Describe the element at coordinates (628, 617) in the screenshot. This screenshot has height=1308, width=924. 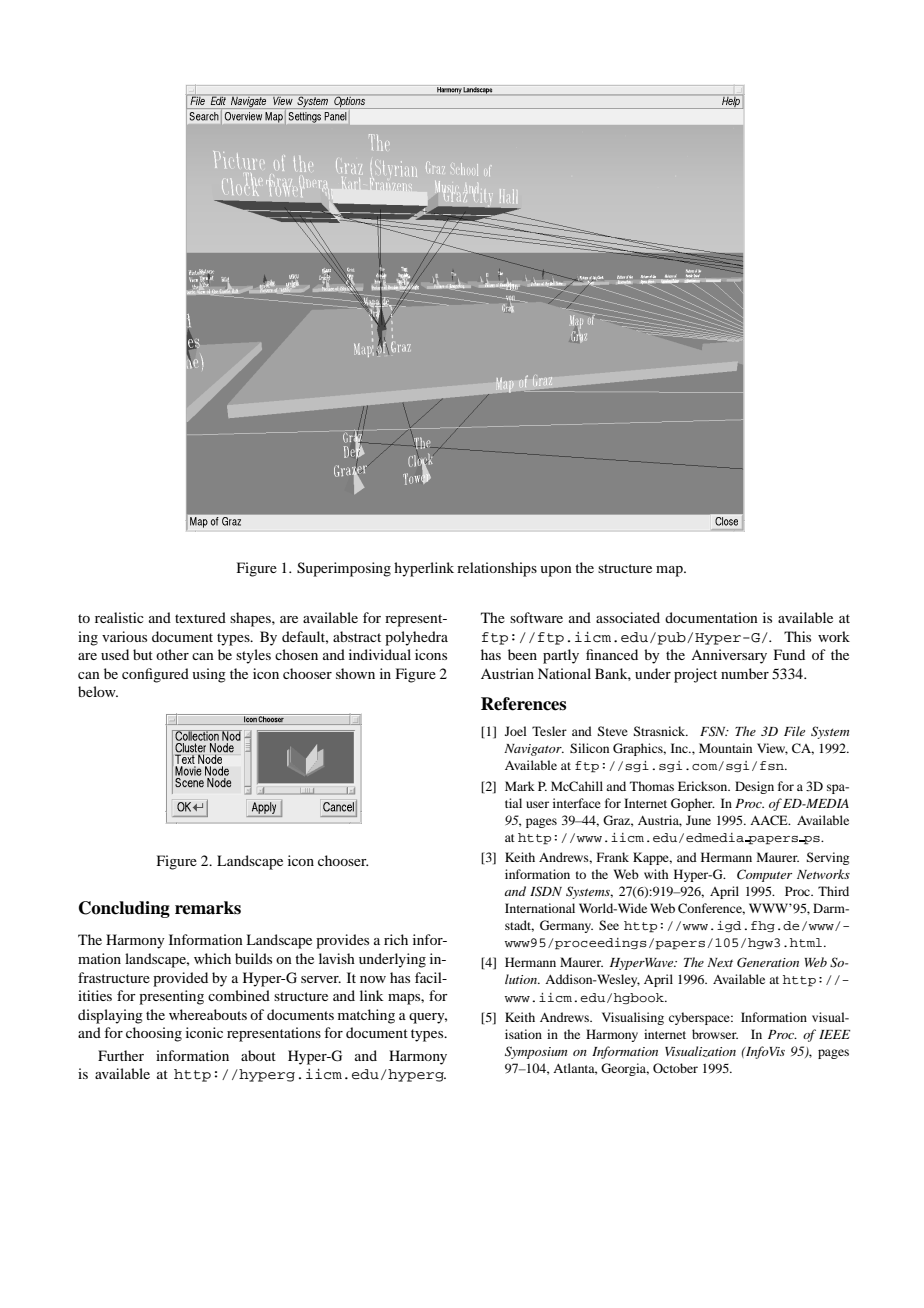
I see `associated` at that location.
